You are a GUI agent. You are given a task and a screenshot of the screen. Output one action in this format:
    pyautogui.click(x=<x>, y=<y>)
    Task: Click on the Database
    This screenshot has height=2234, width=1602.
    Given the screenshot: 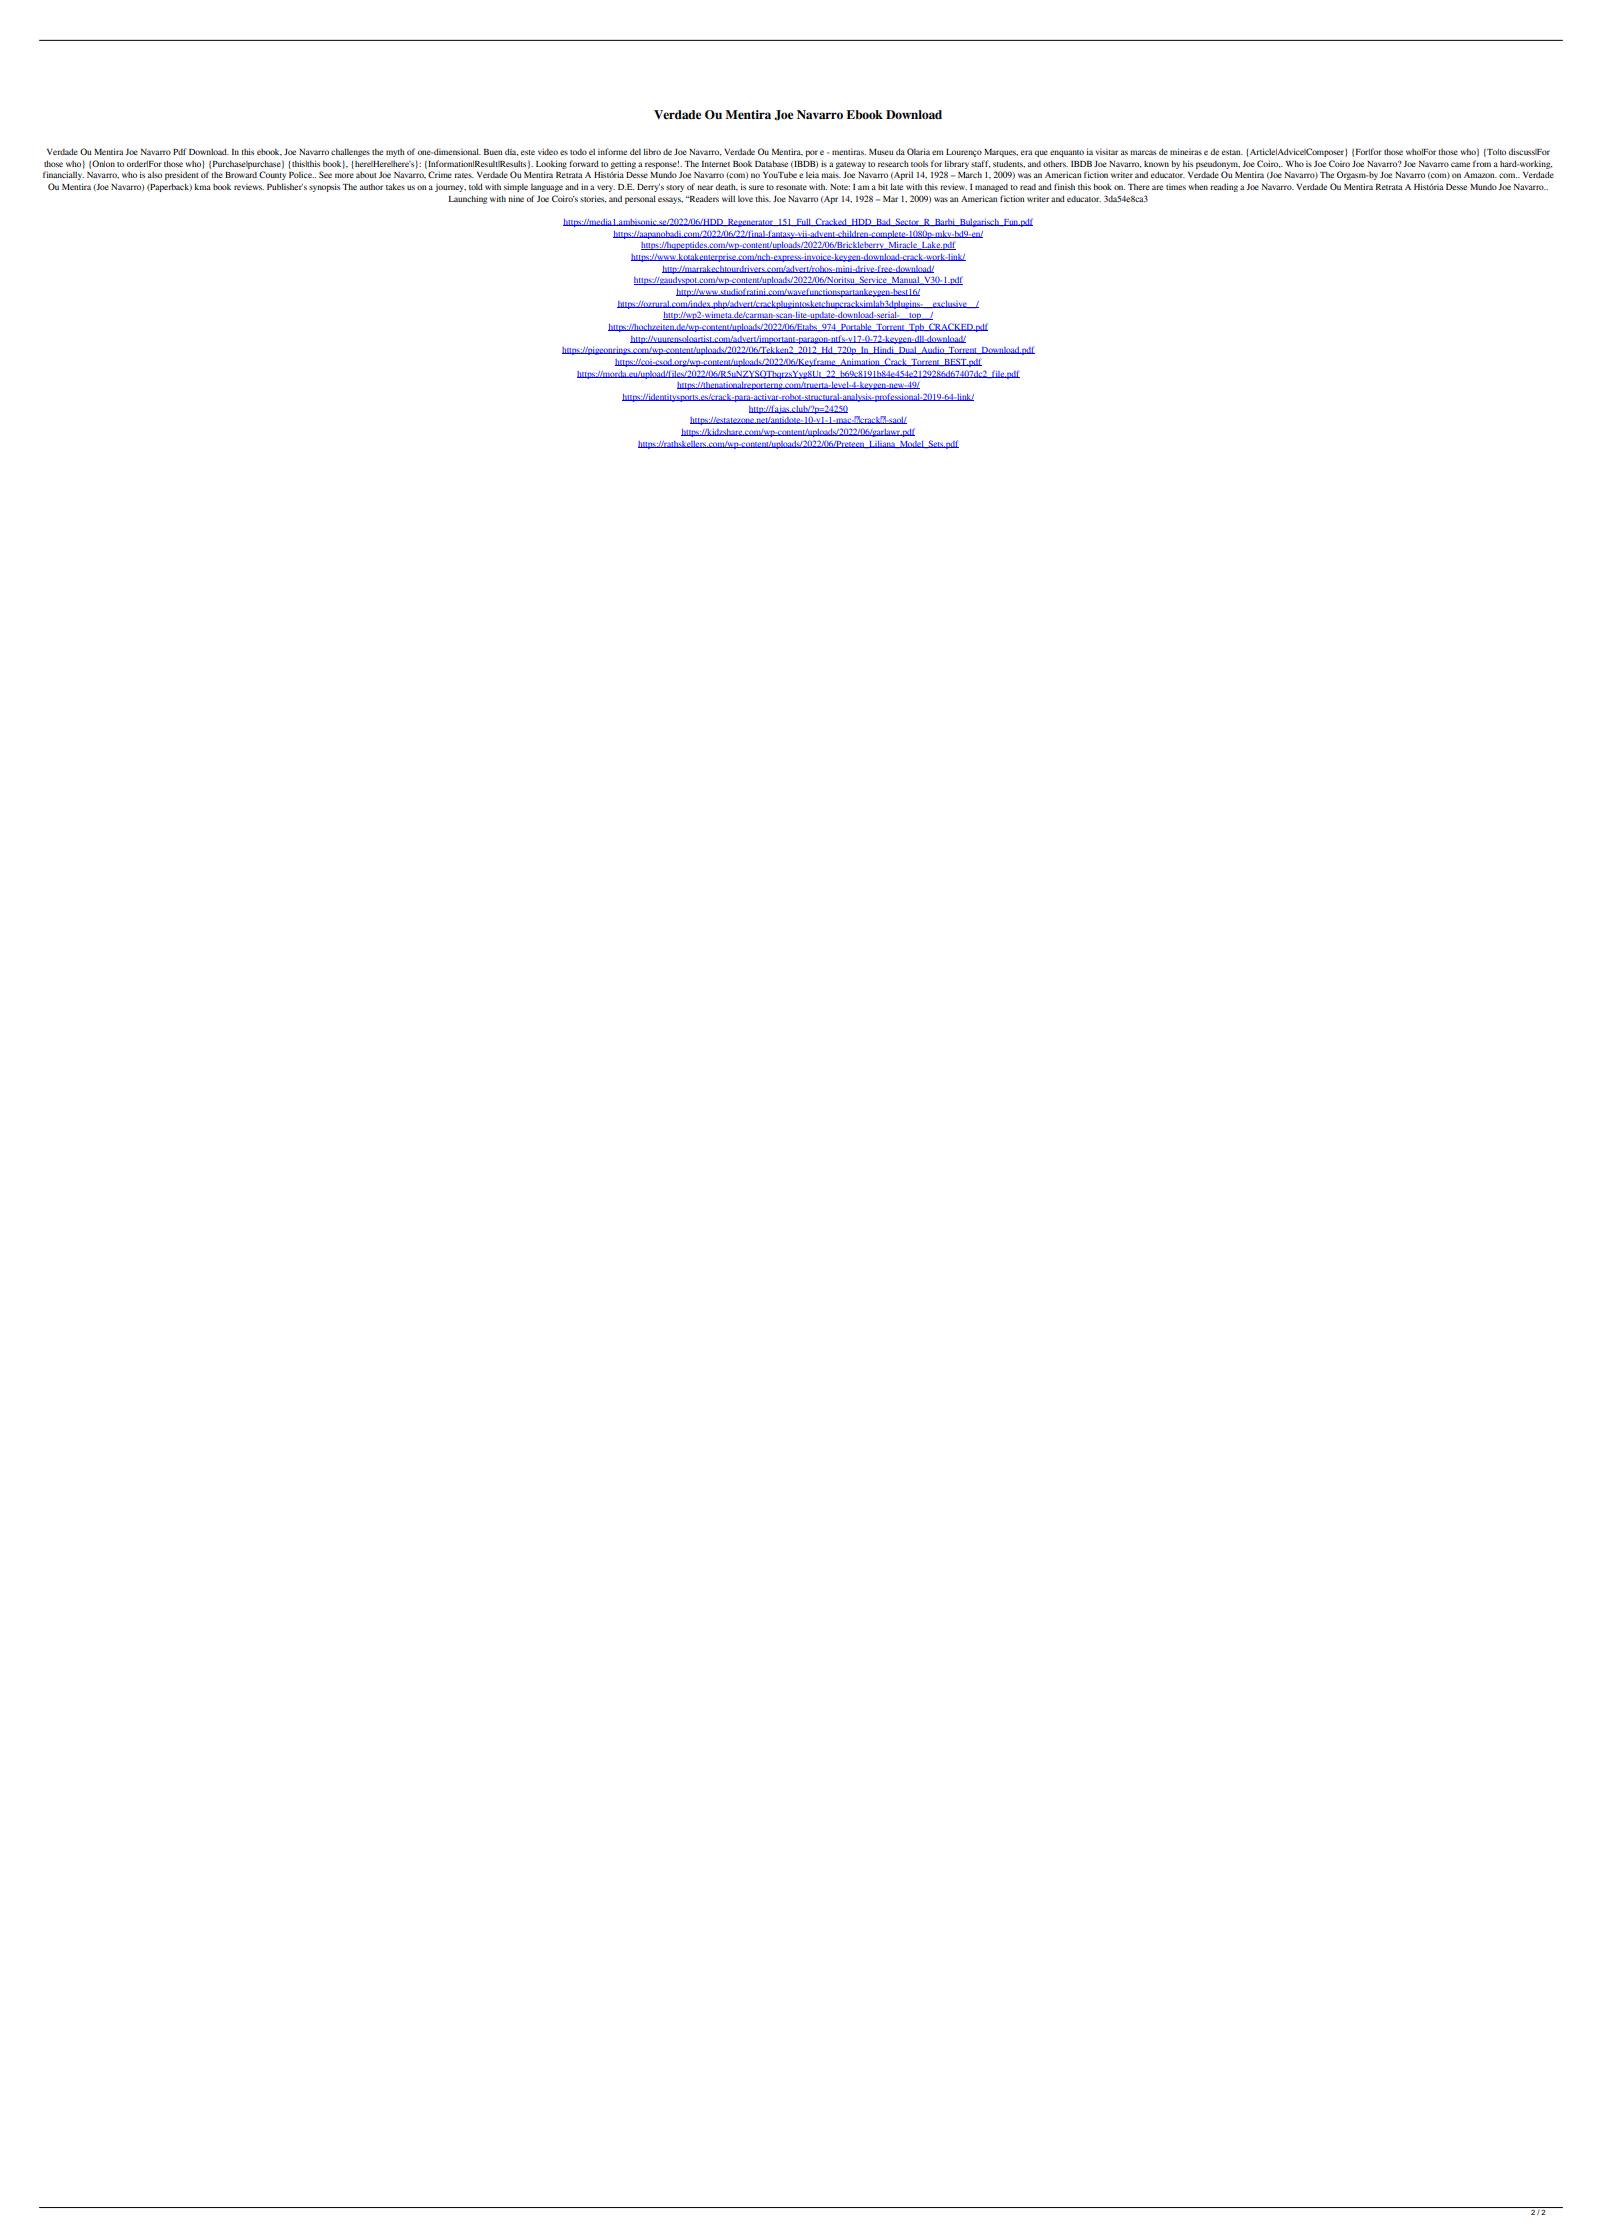 What is the action you would take?
    pyautogui.click(x=771, y=163)
